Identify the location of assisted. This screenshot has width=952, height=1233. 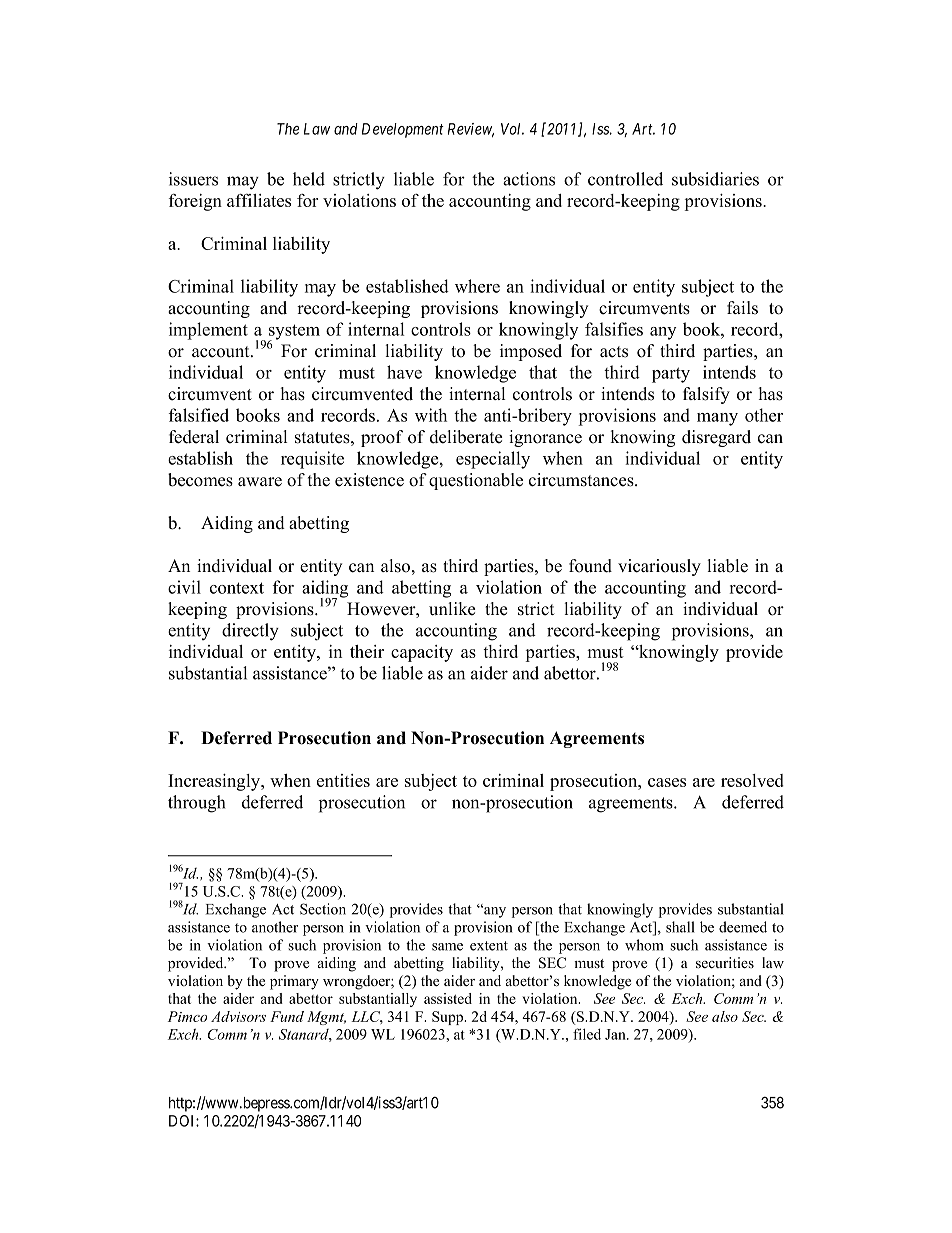
(448, 998).
